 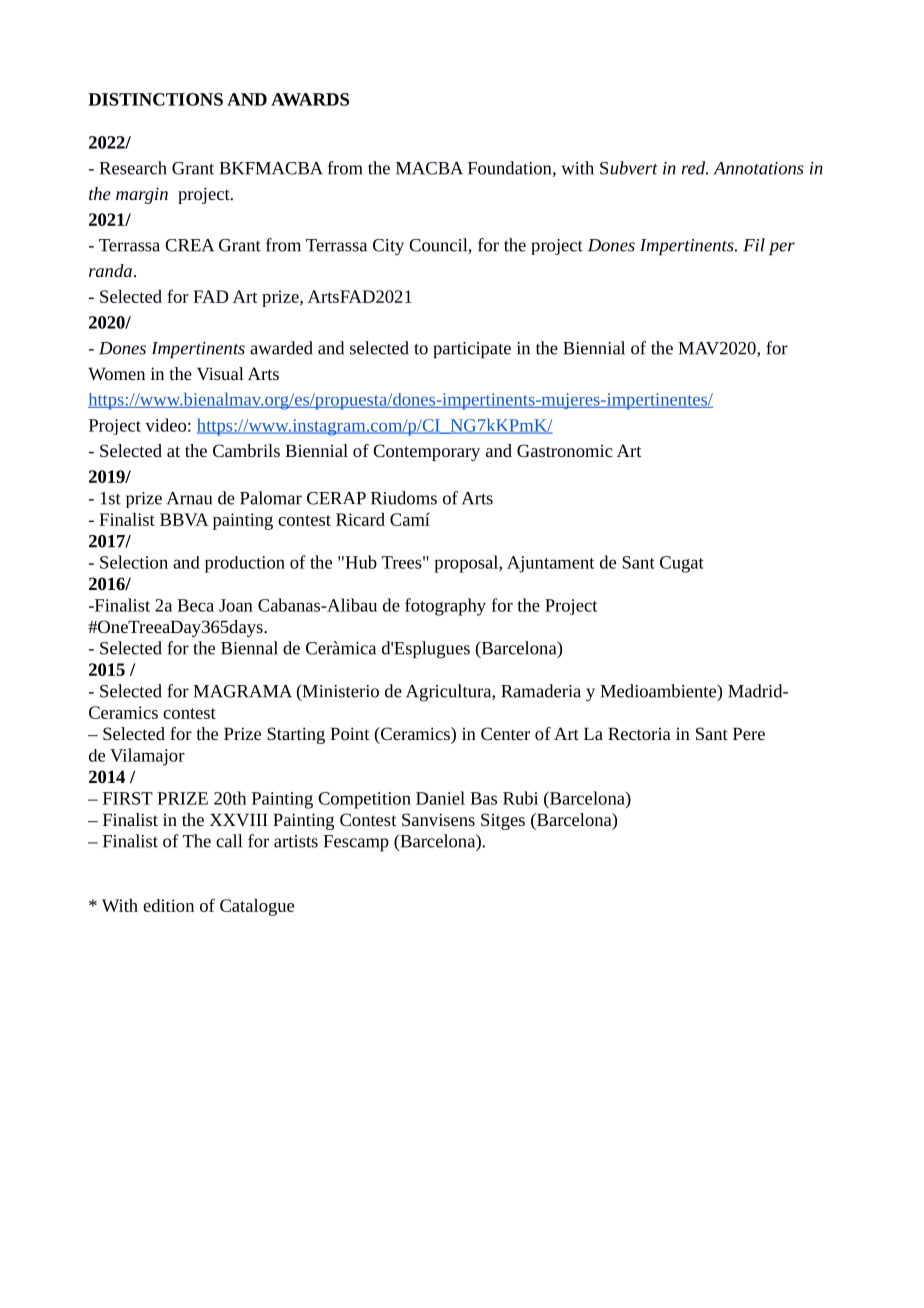 What do you see at coordinates (155, 99) in the image?
I see `DISTINCTIONS` at bounding box center [155, 99].
